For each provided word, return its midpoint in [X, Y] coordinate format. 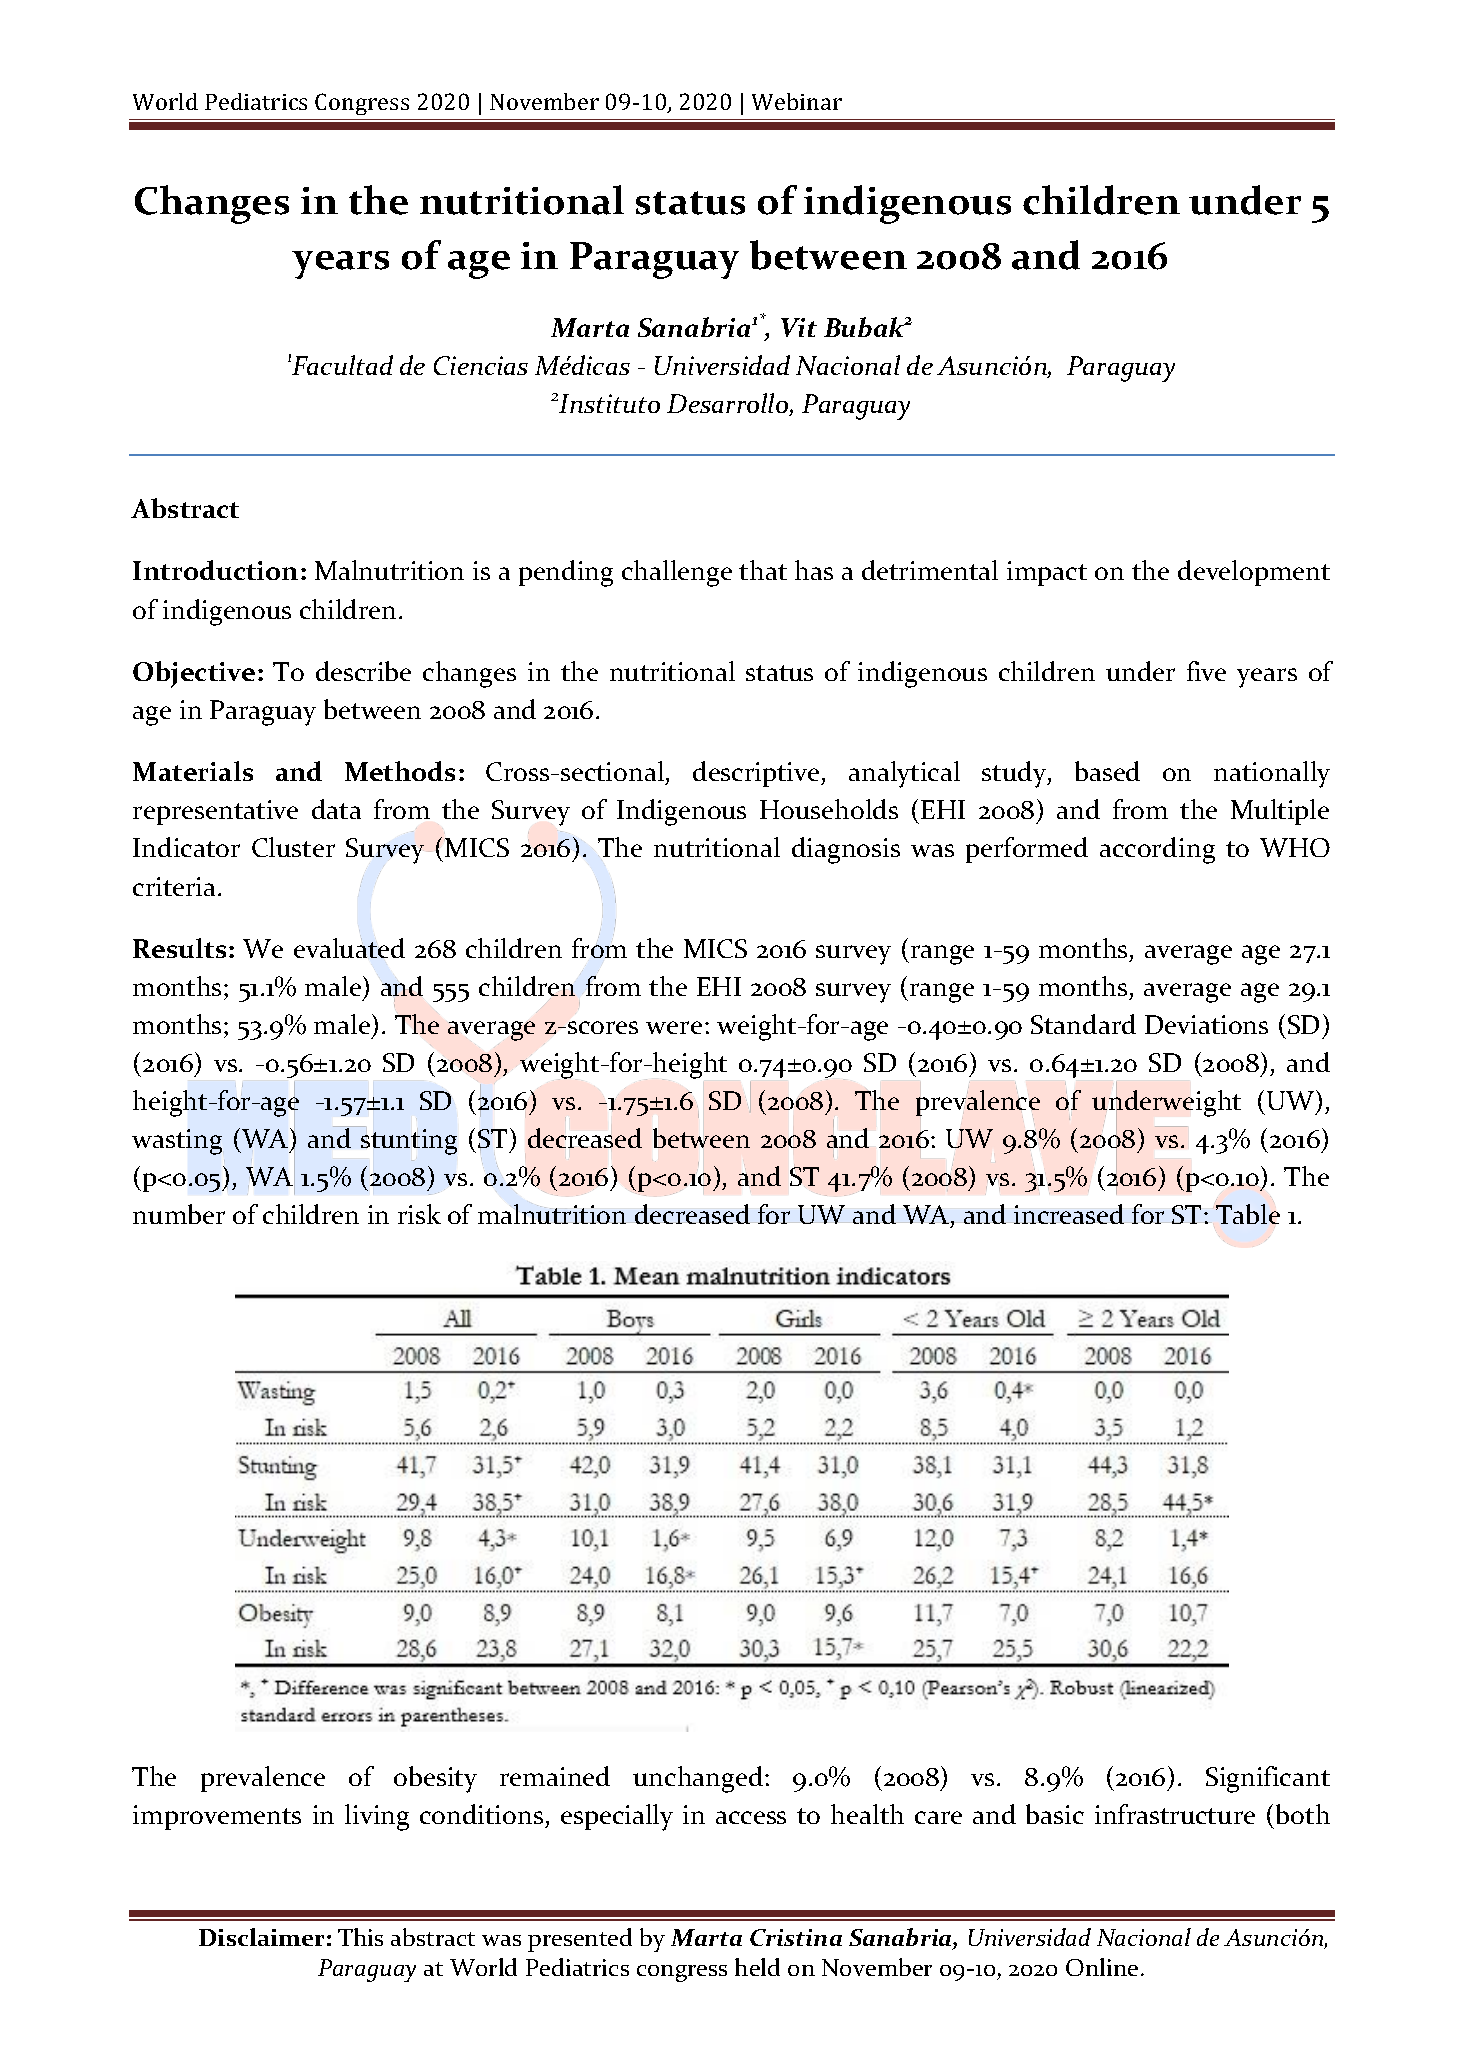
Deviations [1206, 1024]
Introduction [215, 570]
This [360, 1937]
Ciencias [481, 365]
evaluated [349, 948]
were [674, 1027]
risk [419, 1214]
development [1254, 573]
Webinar [797, 101]
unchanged [698, 1779]
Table [1248, 1214]
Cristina [796, 1937]
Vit [799, 327]
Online [1102, 1967]
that [763, 570]
